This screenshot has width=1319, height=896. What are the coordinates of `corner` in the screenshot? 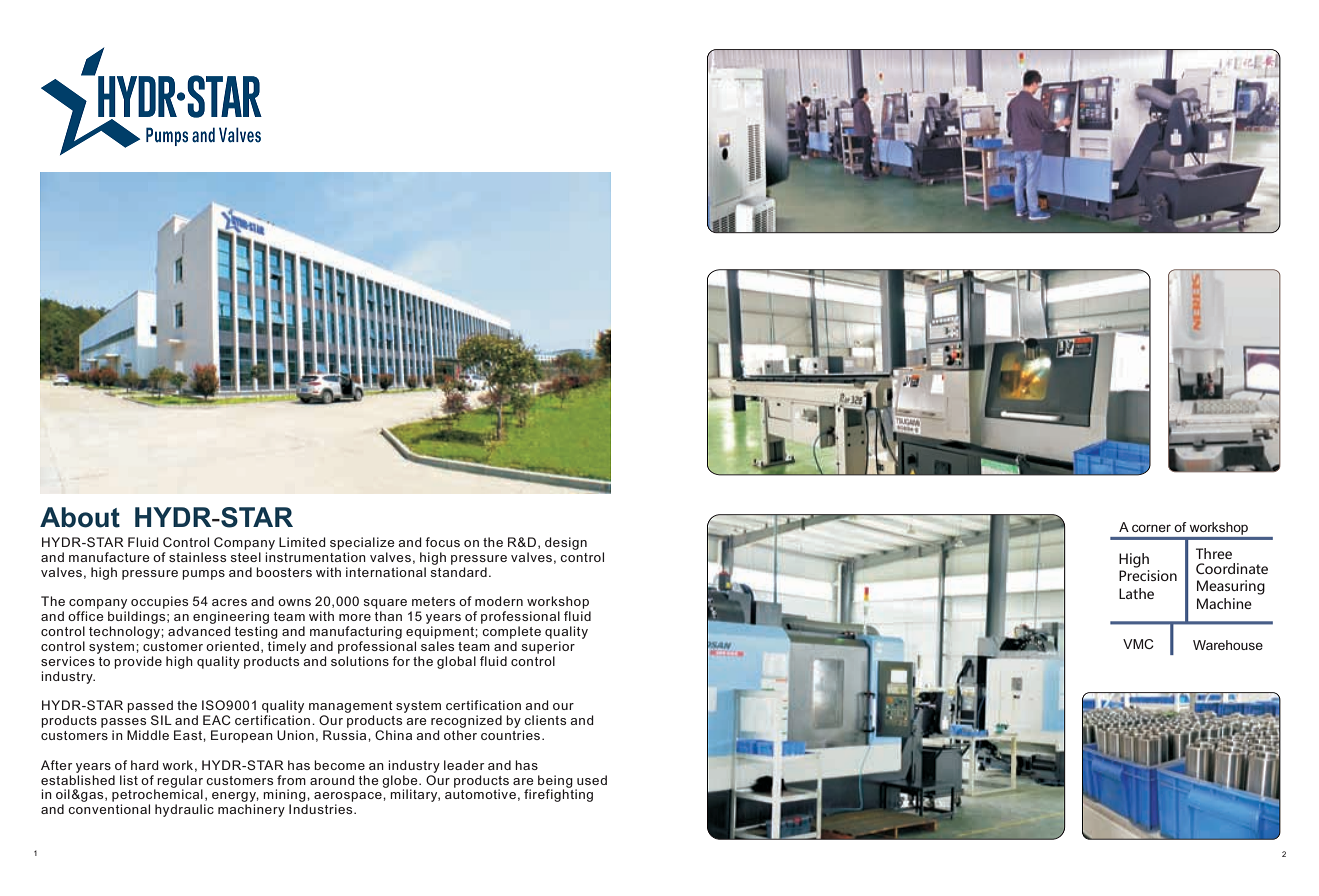 It's located at (1151, 528).
